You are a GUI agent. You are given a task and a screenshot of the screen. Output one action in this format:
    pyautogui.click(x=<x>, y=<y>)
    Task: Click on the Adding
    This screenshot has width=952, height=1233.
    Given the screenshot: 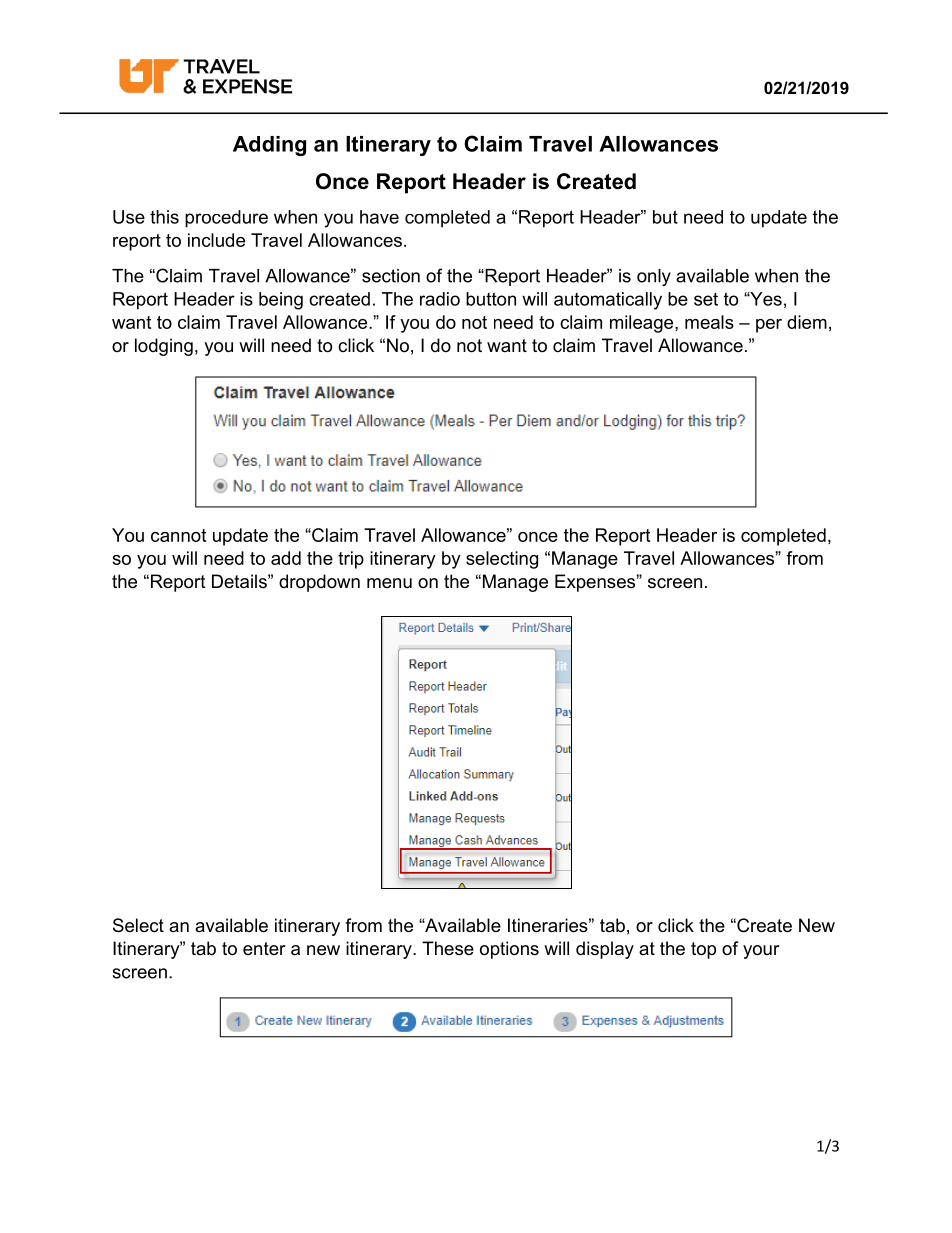 What is the action you would take?
    pyautogui.click(x=269, y=146)
